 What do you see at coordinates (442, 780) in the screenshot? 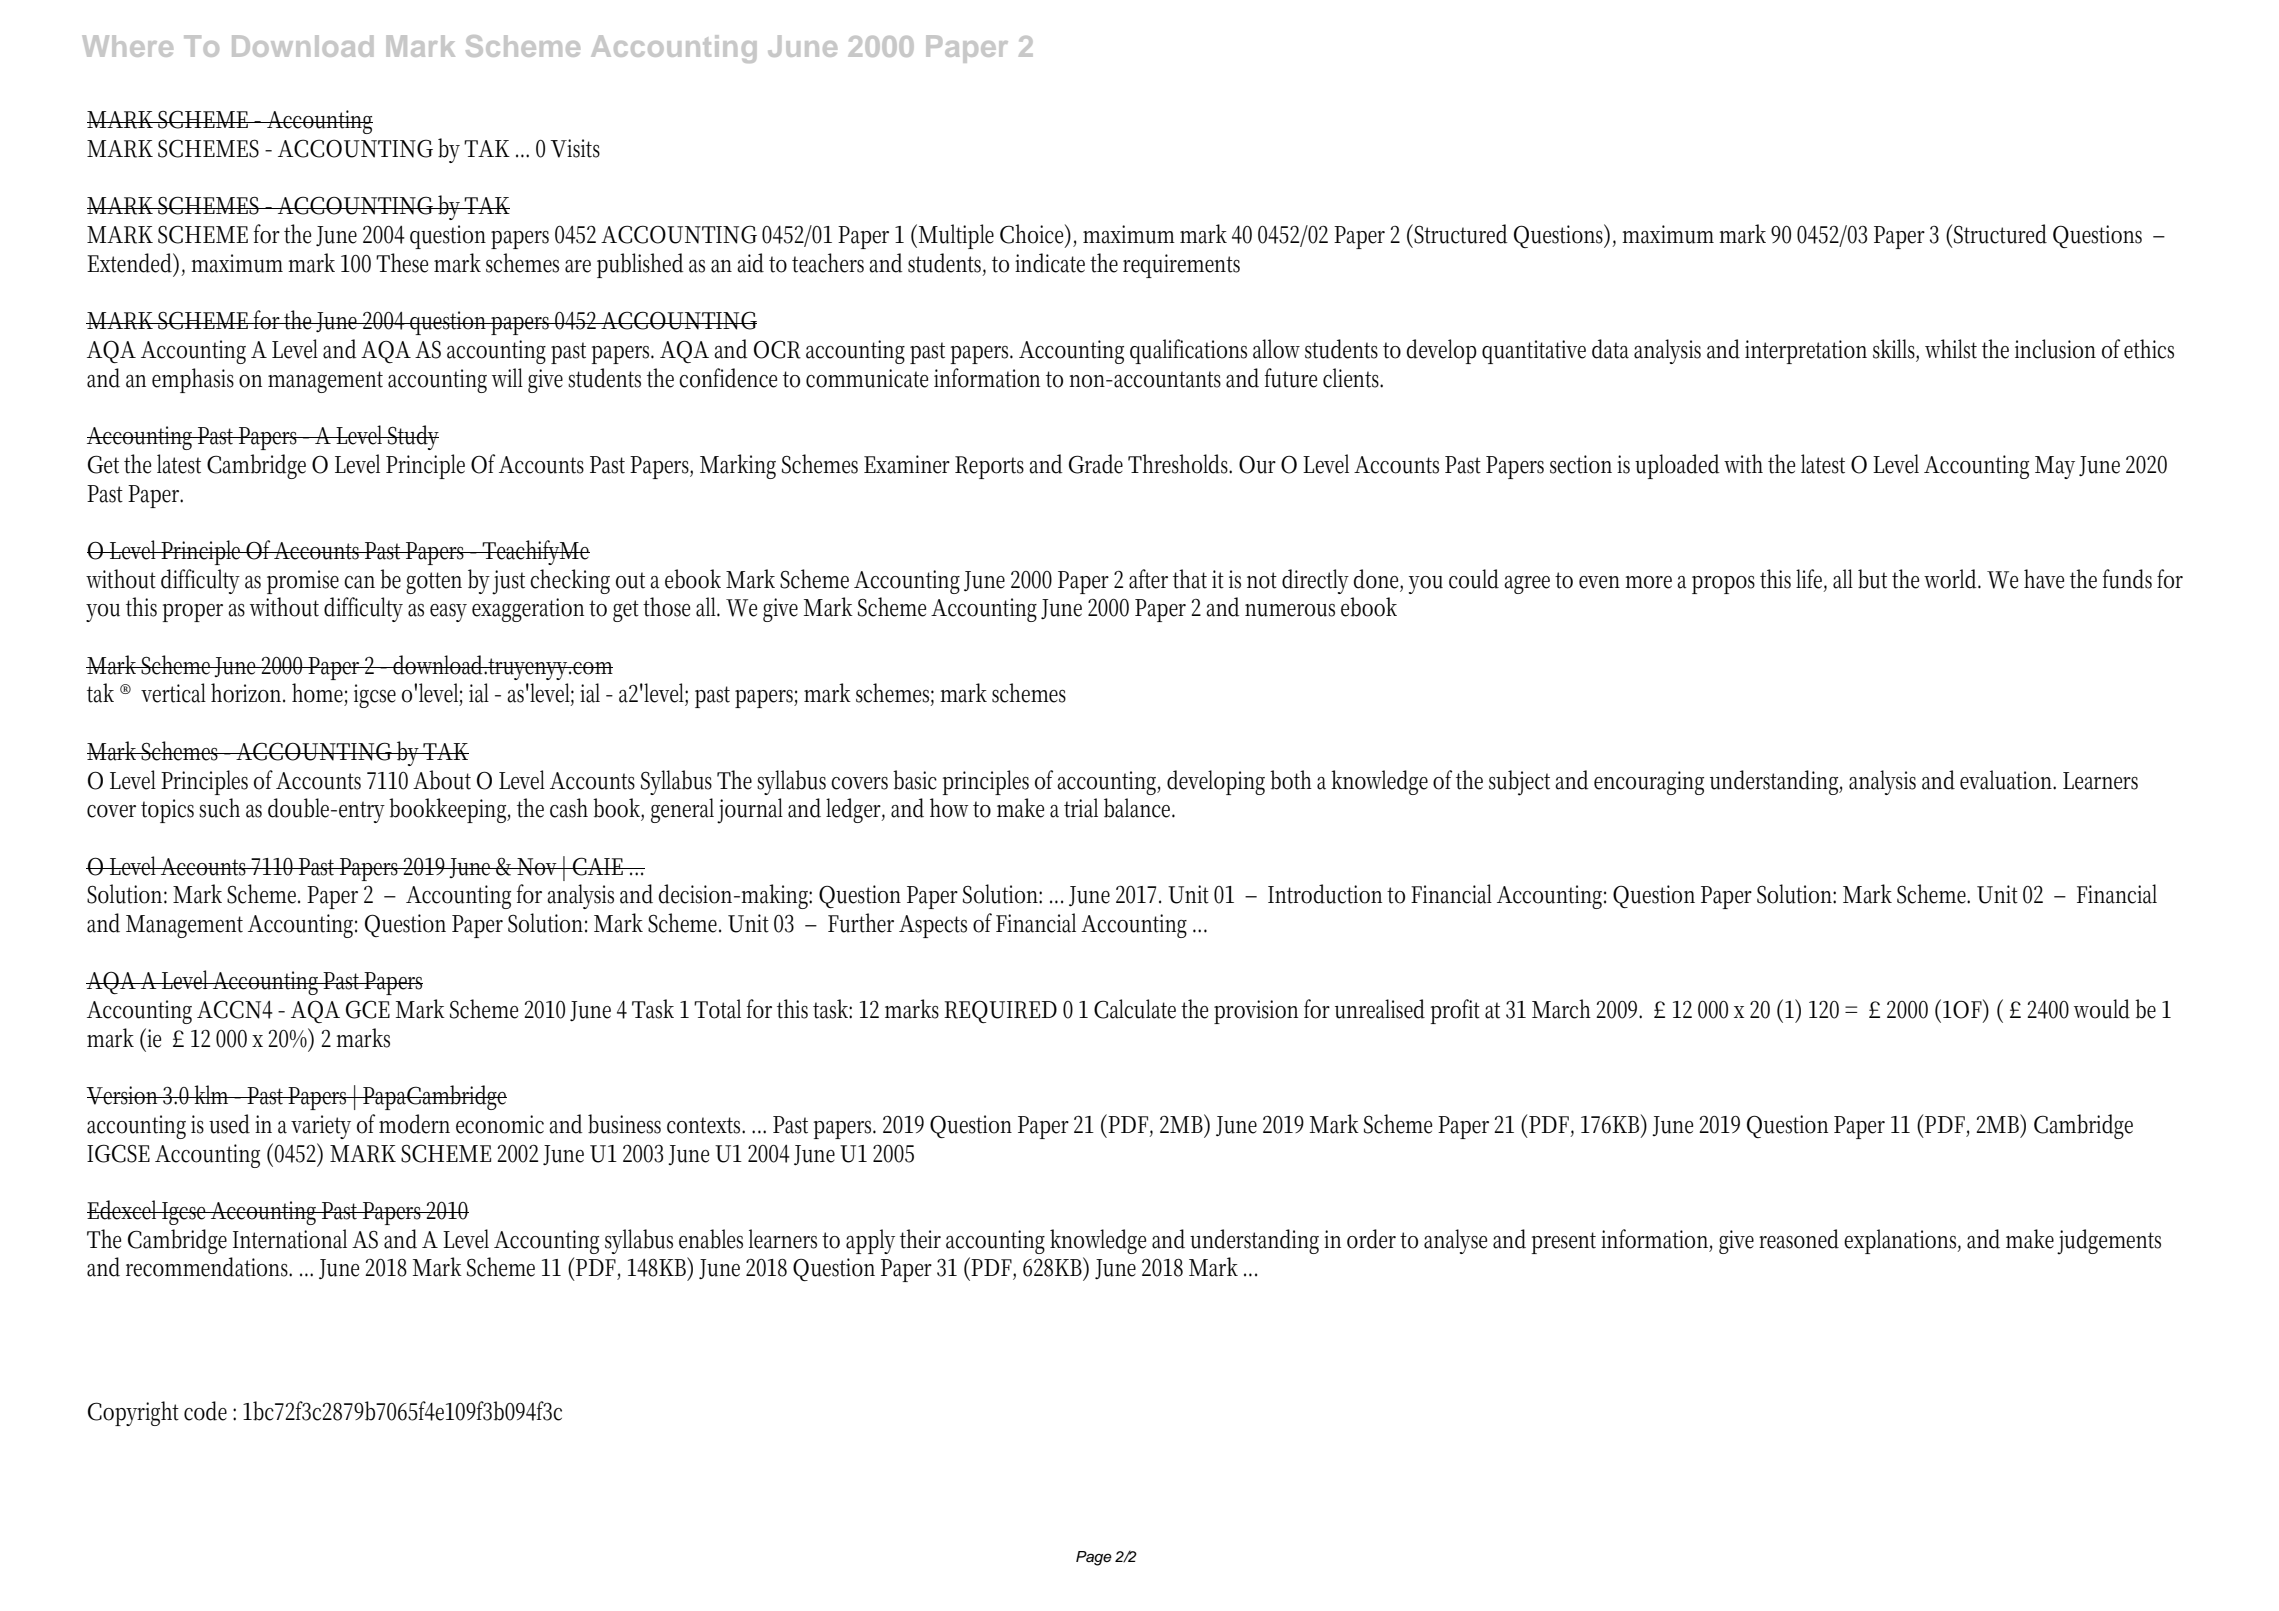
I see `About` at bounding box center [442, 780].
